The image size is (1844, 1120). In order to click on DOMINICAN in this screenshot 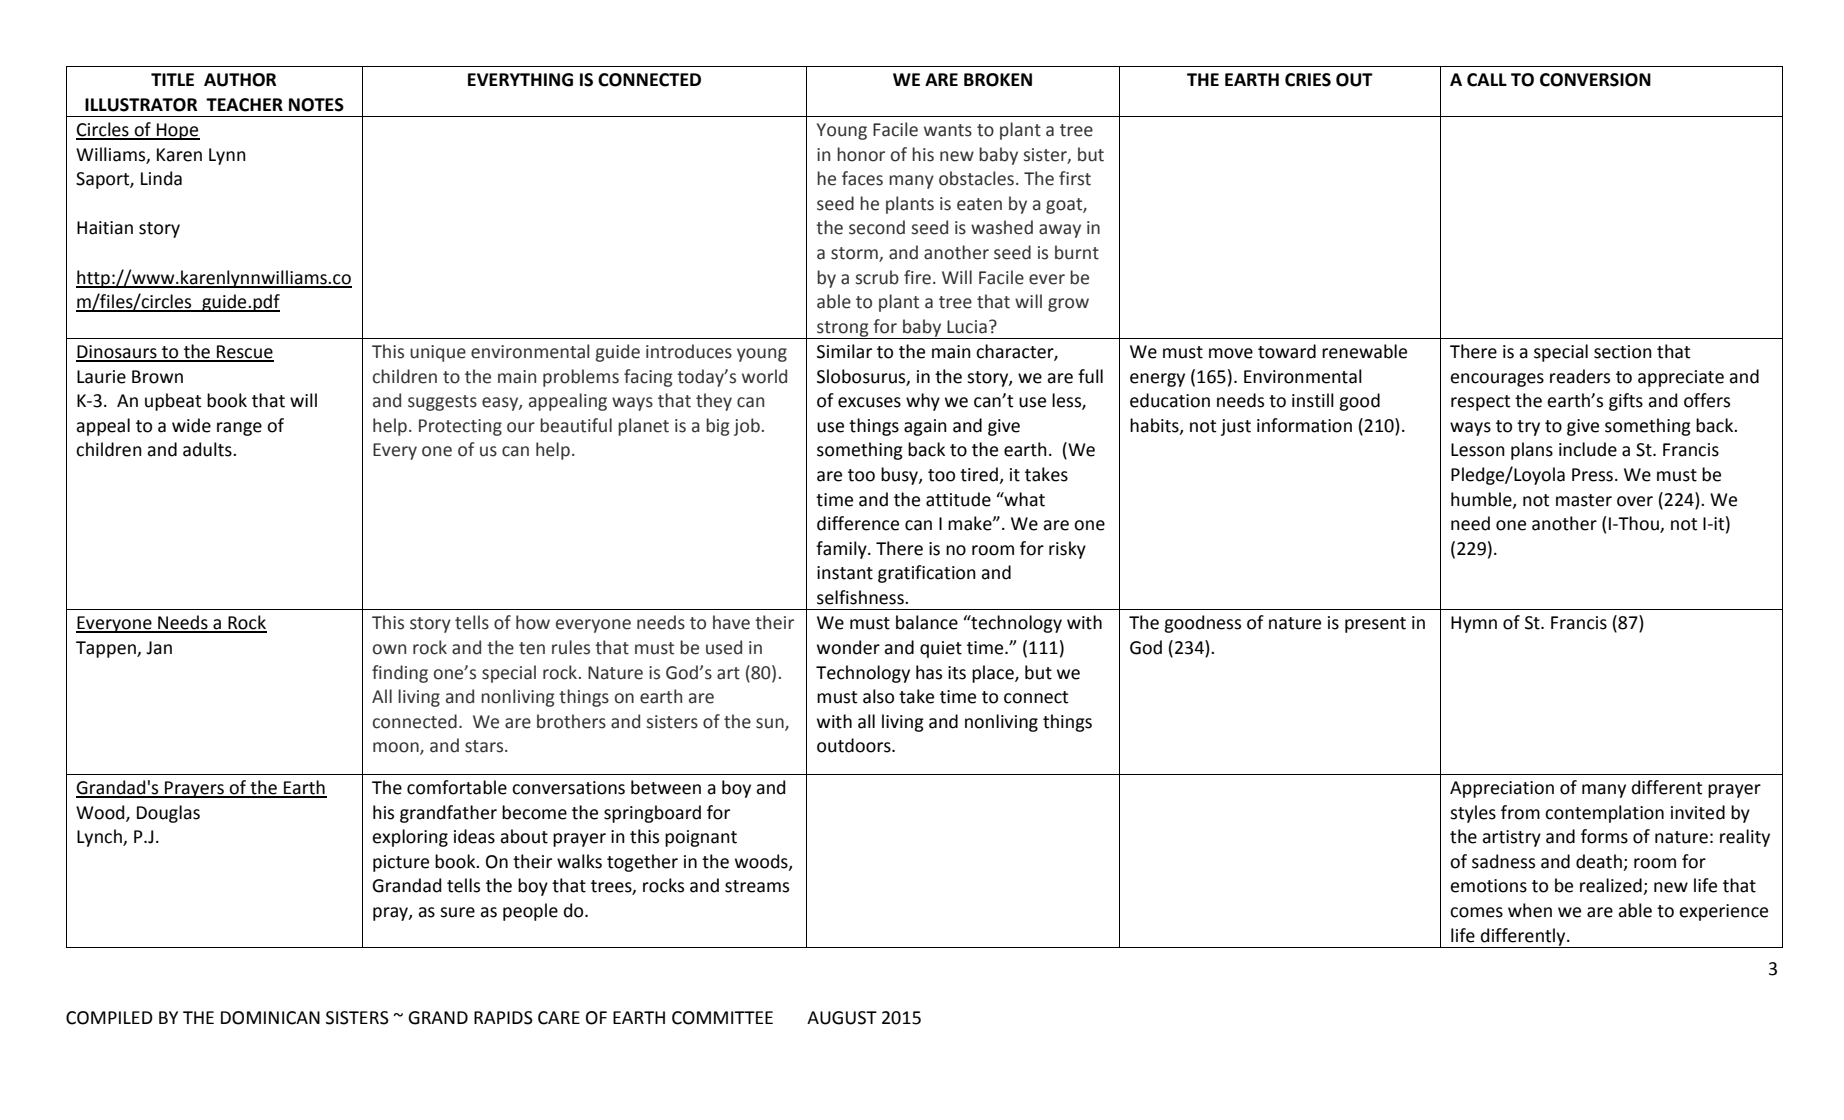, I will do `click(270, 1018)`.
